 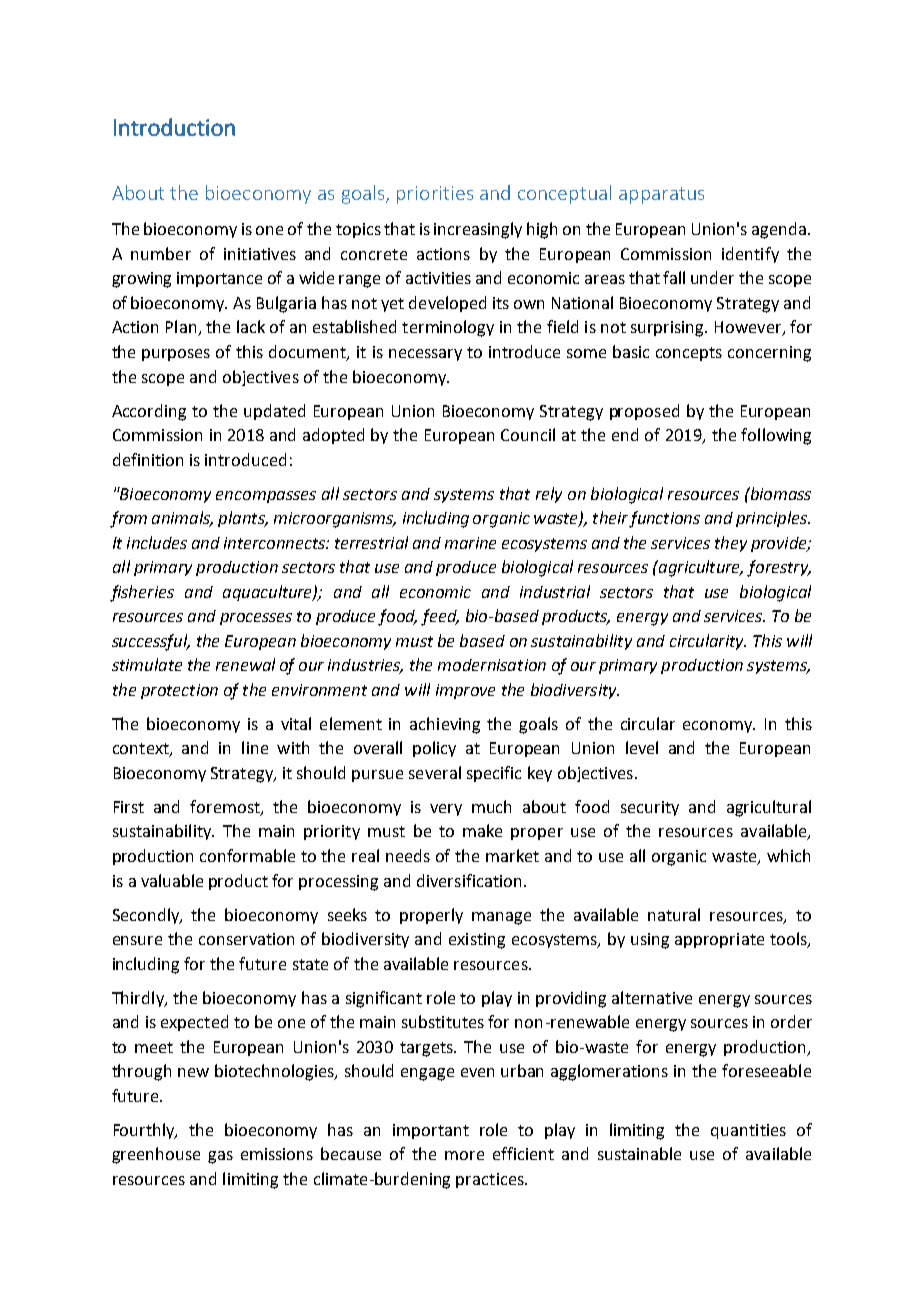 What do you see at coordinates (157, 542) in the screenshot?
I see `includes` at bounding box center [157, 542].
